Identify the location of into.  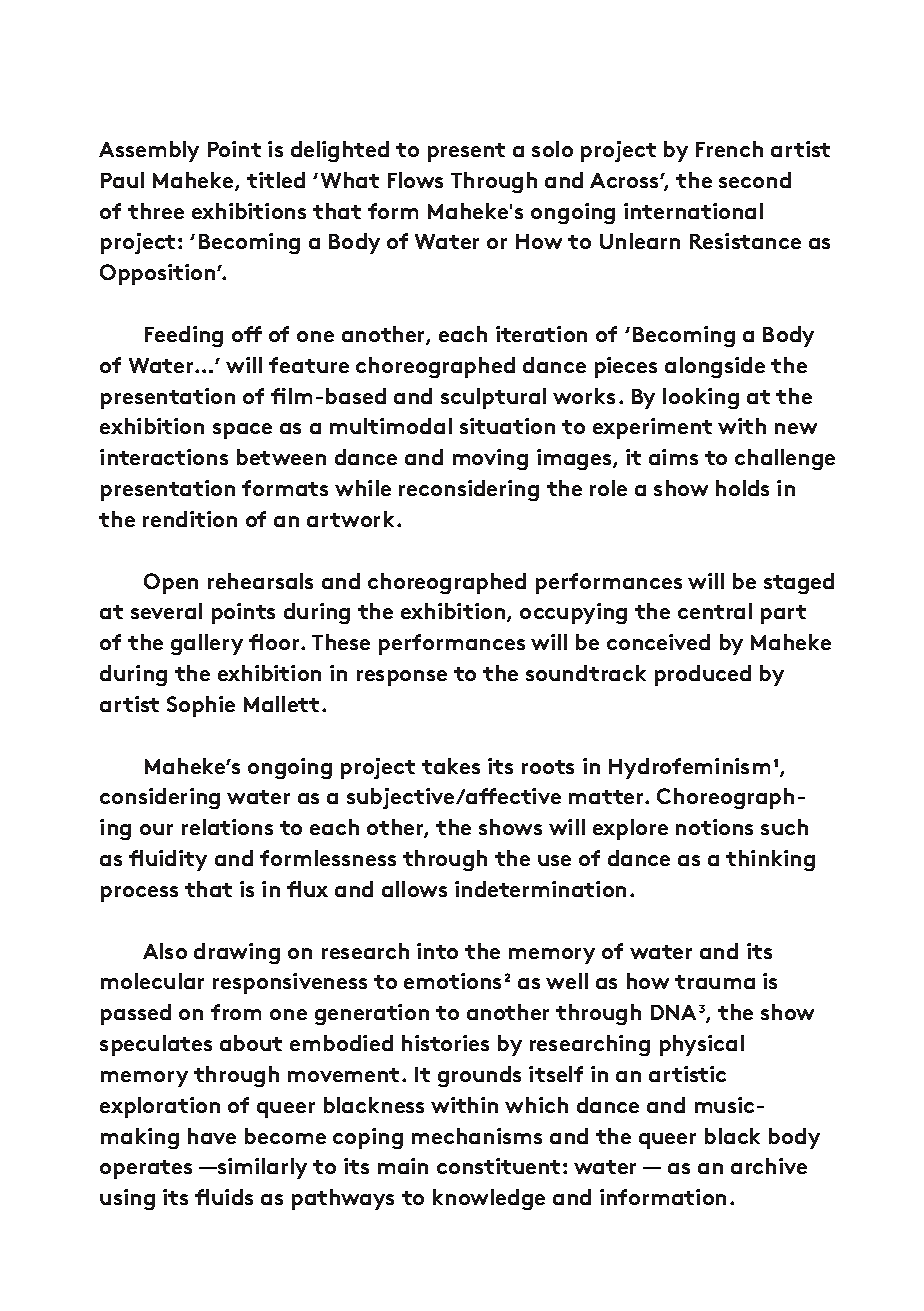
(437, 951).
